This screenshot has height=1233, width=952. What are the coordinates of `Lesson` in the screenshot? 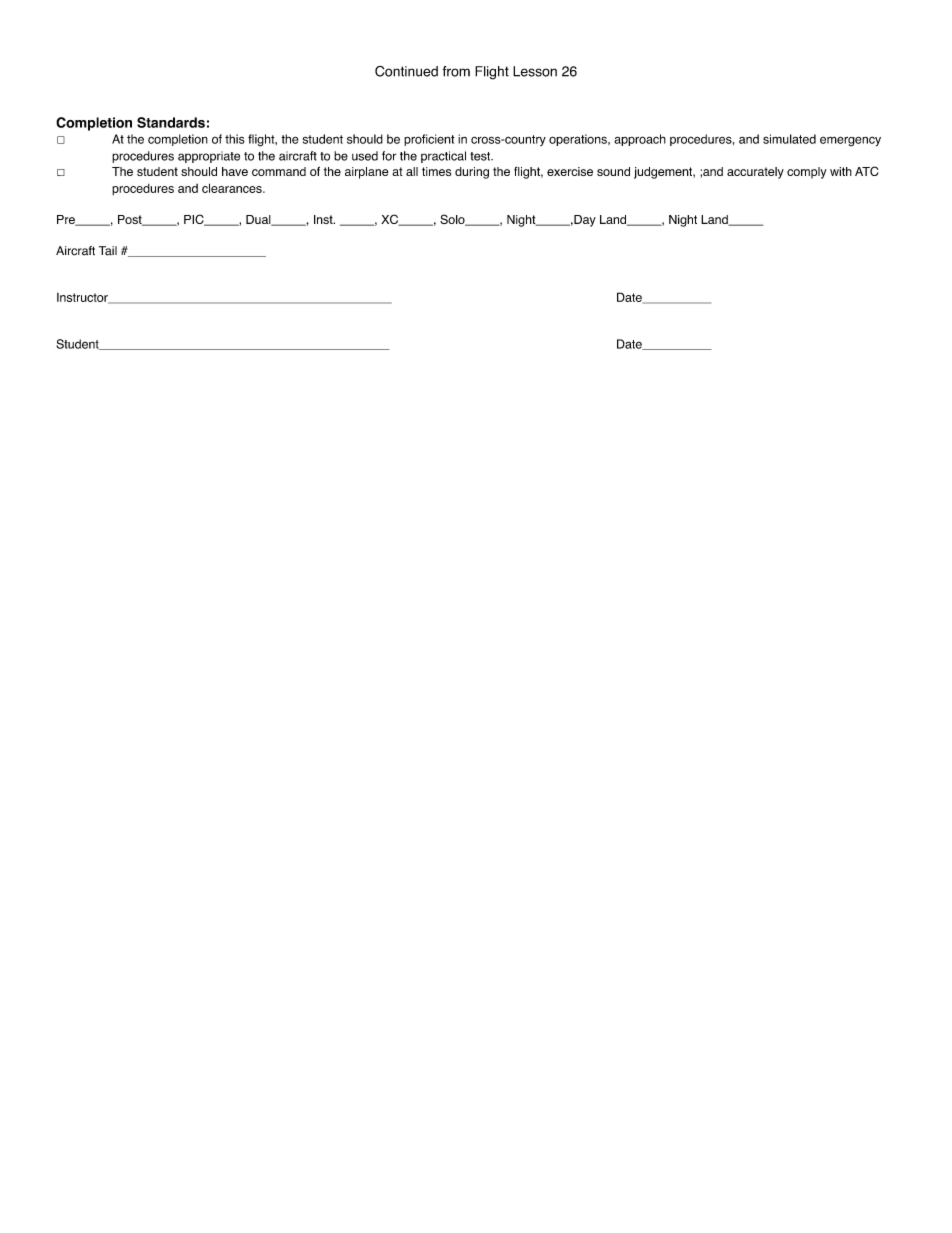 It's located at (535, 71).
